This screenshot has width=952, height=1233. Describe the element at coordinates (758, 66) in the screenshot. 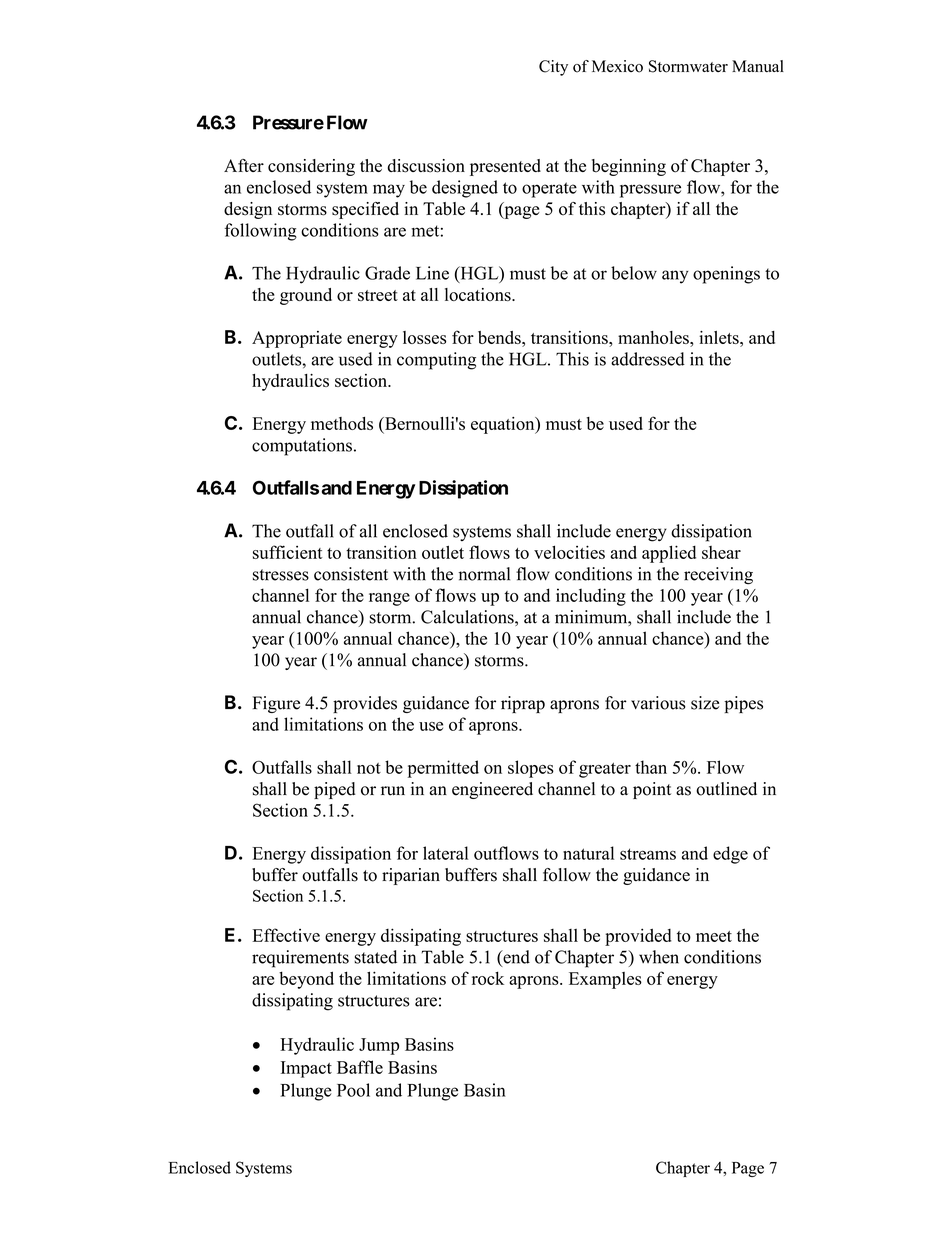

I see `Manual` at that location.
